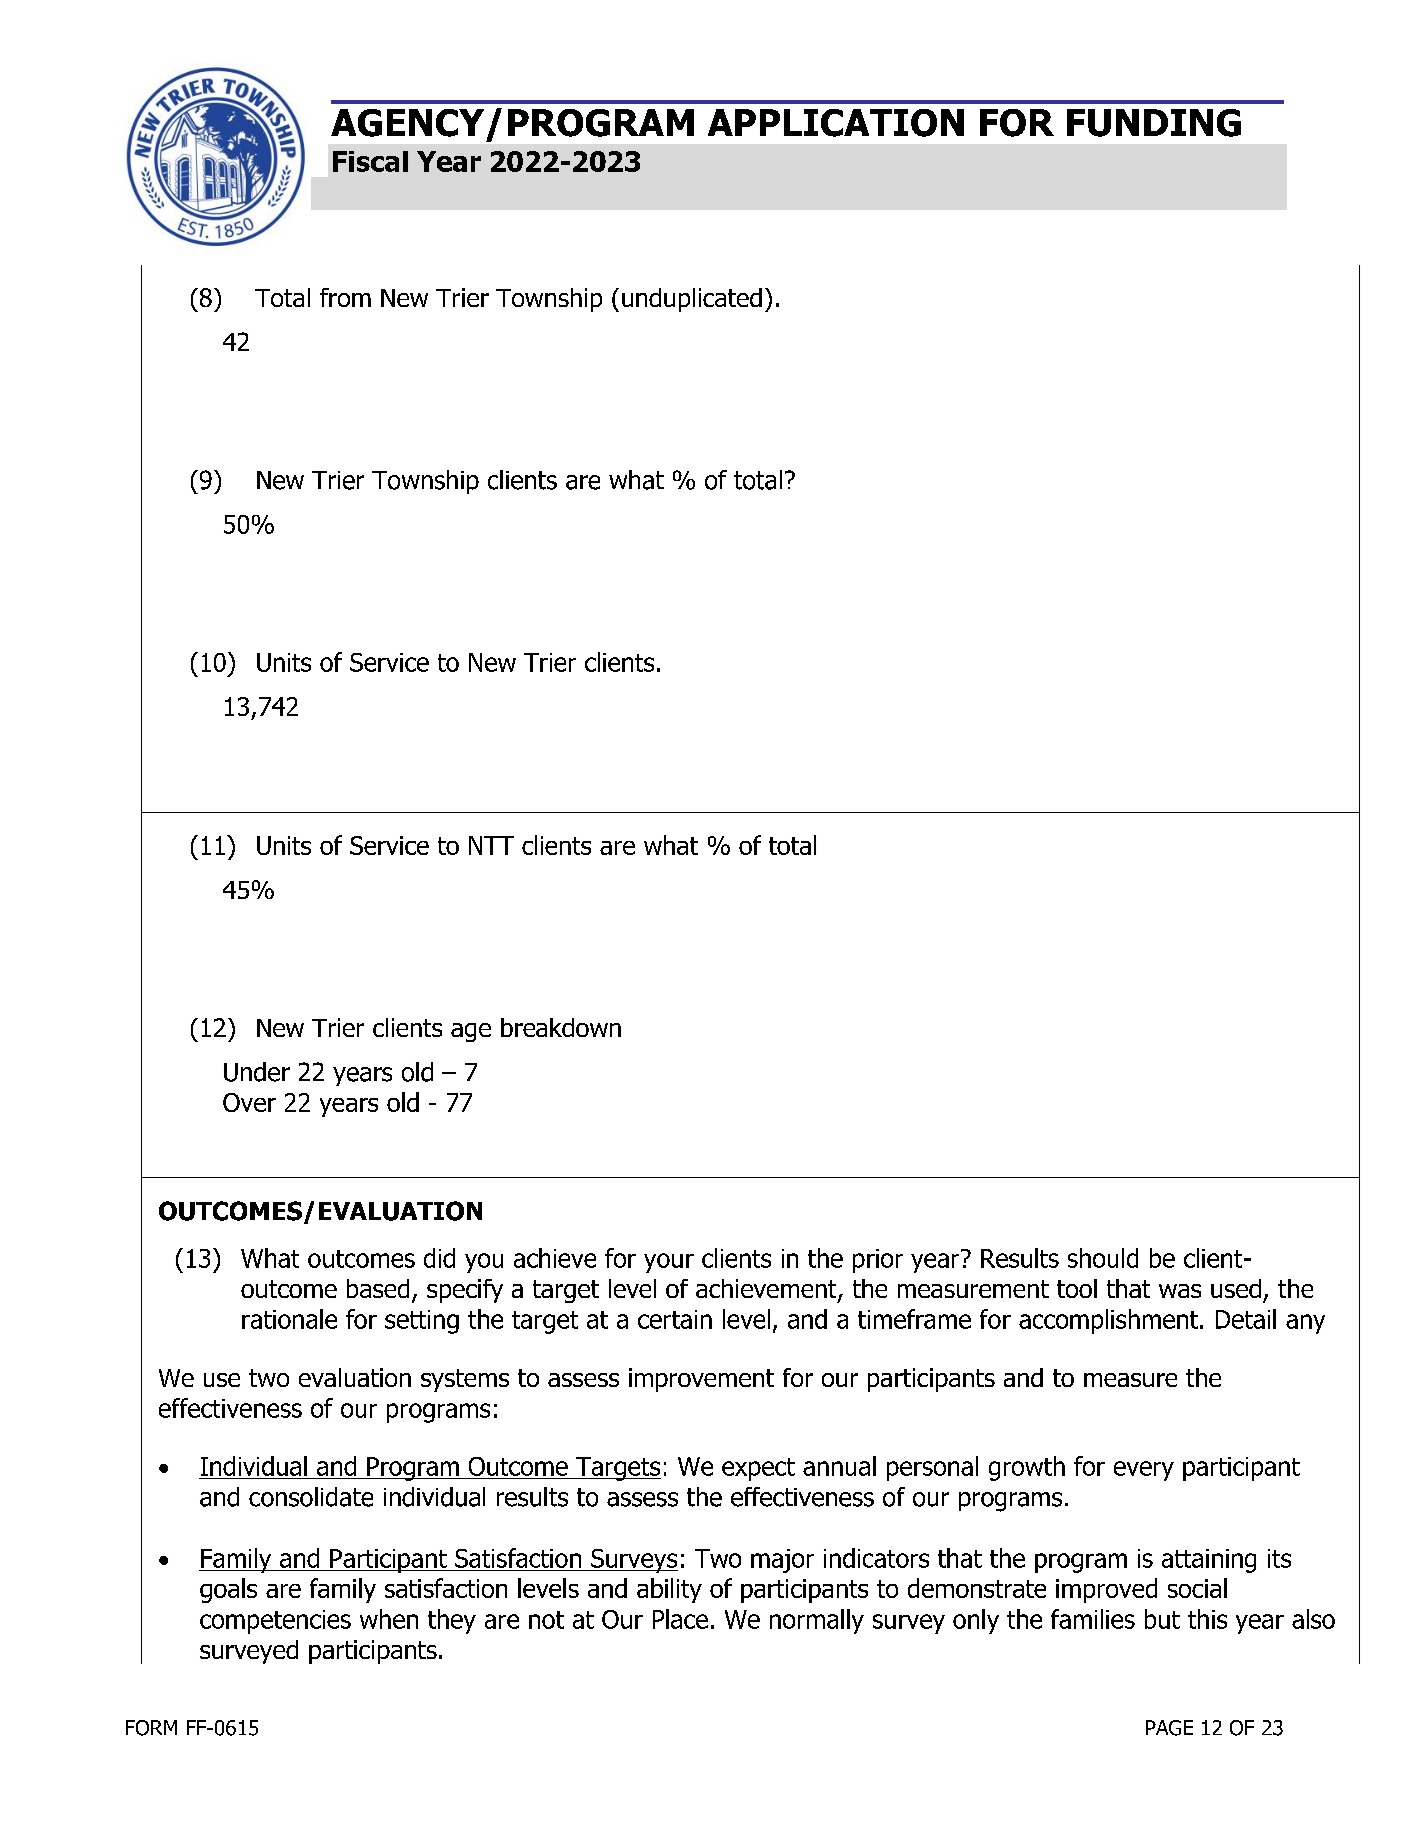 This screenshot has height=1822, width=1408. What do you see at coordinates (1154, 123) in the screenshot?
I see `FUNDING` at bounding box center [1154, 123].
